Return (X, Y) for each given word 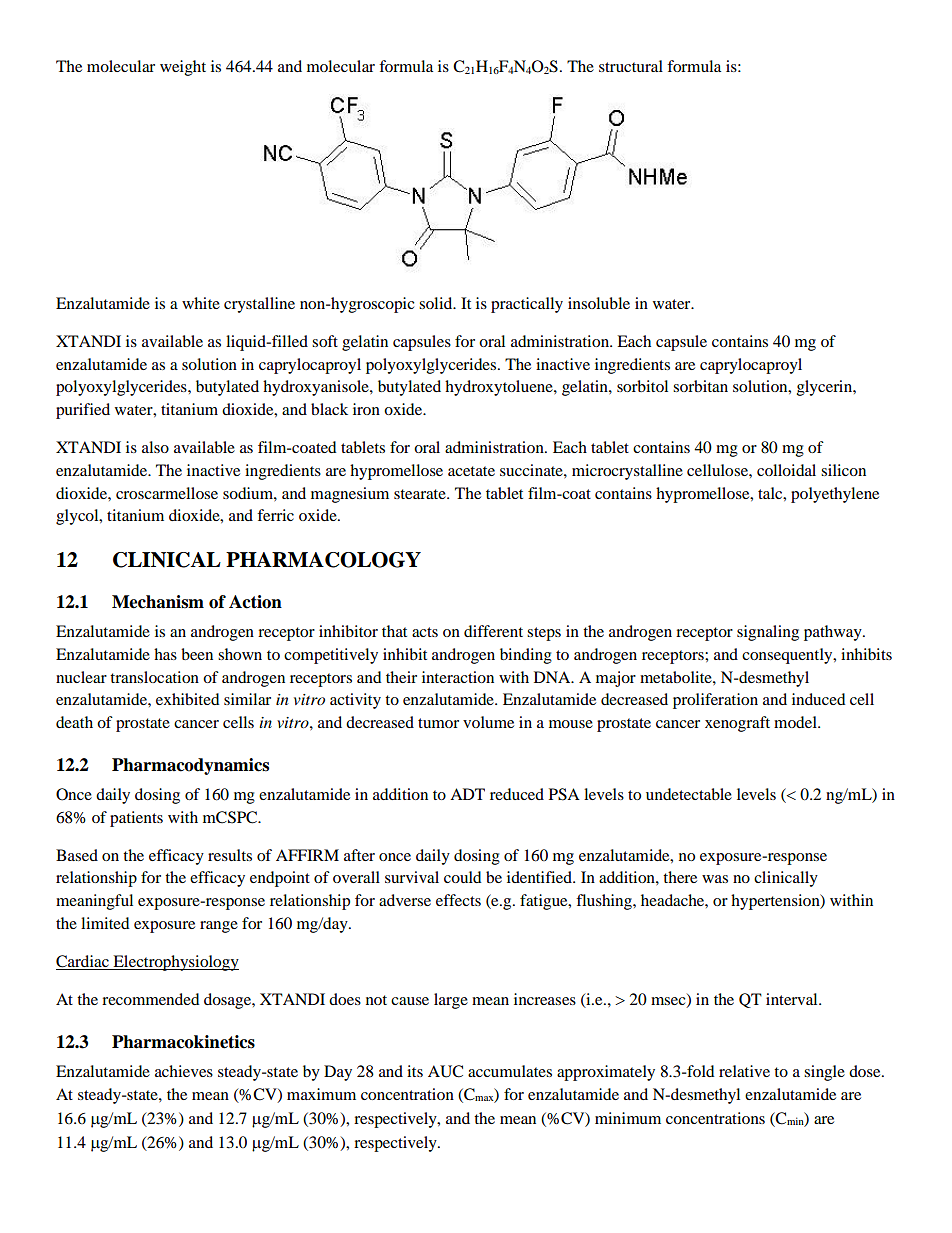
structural (631, 66)
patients (136, 819)
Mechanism (158, 602)
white (201, 303)
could (463, 877)
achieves (184, 1071)
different (493, 631)
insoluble (599, 303)
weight (183, 68)
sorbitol (642, 386)
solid (437, 303)
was (715, 879)
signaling (768, 633)
